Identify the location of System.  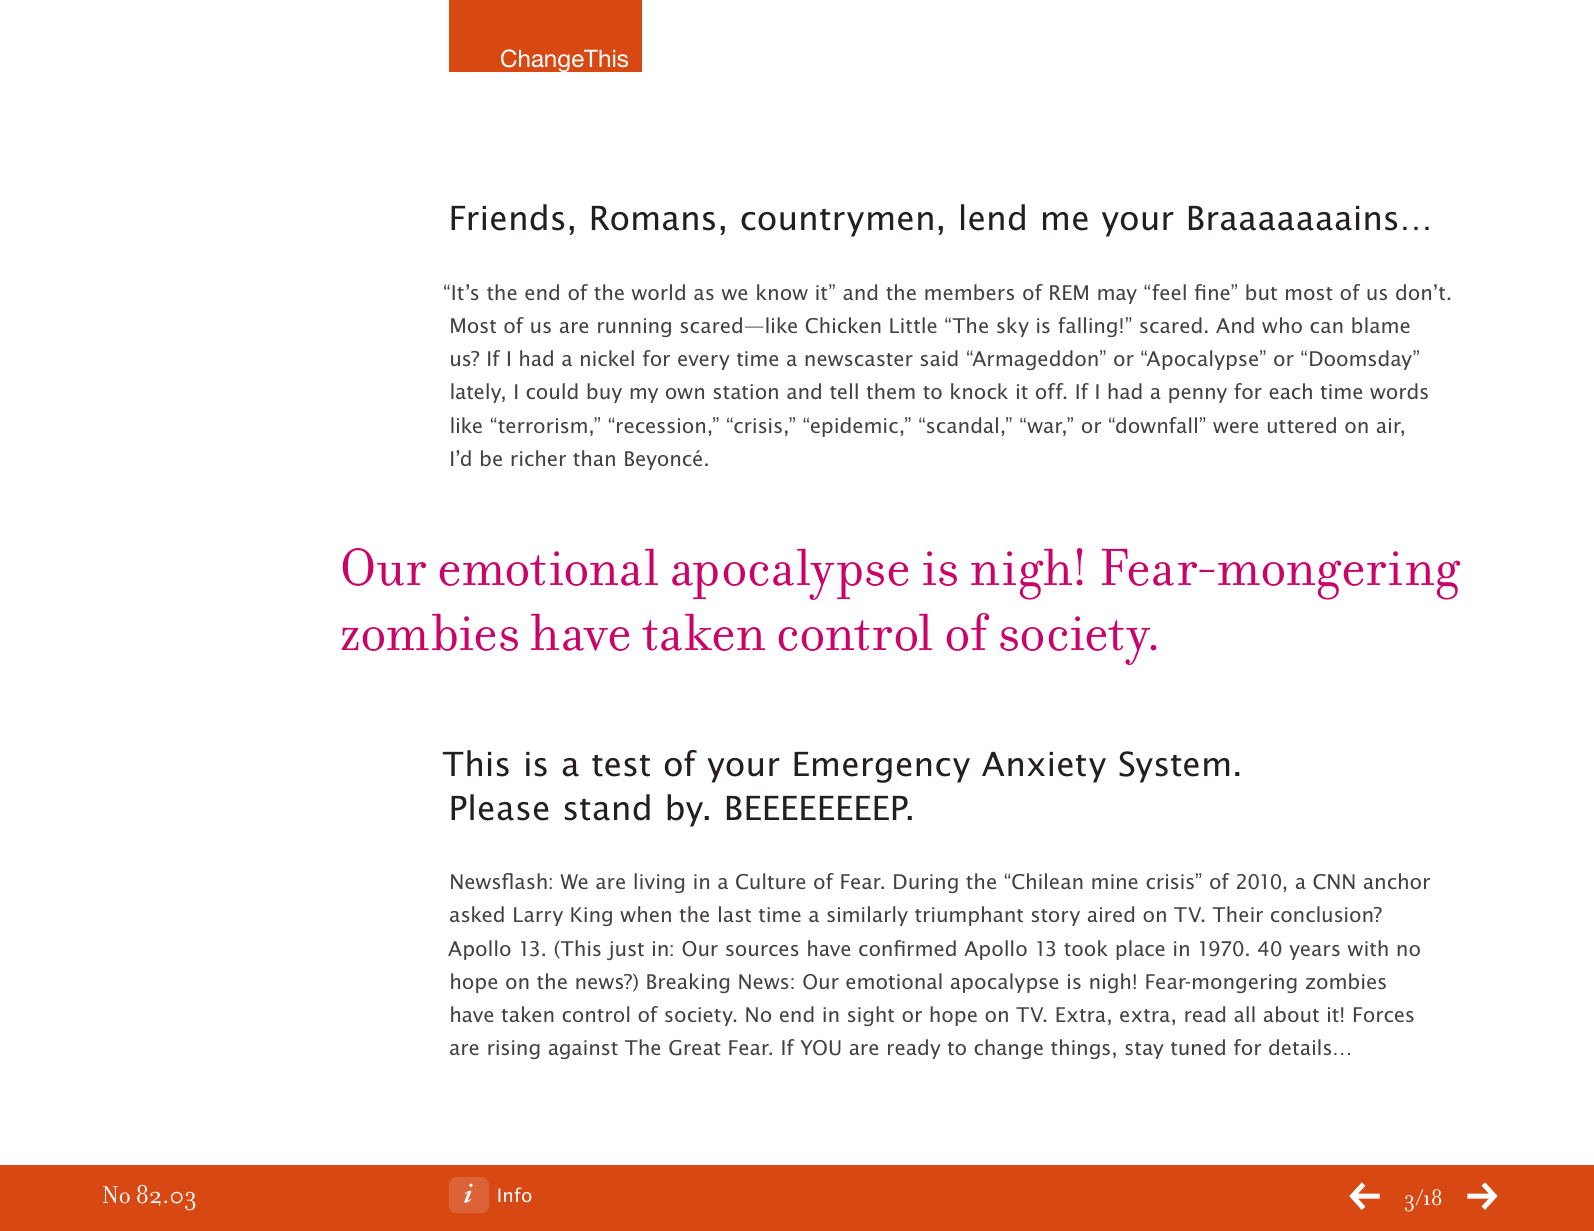
(1174, 767).
